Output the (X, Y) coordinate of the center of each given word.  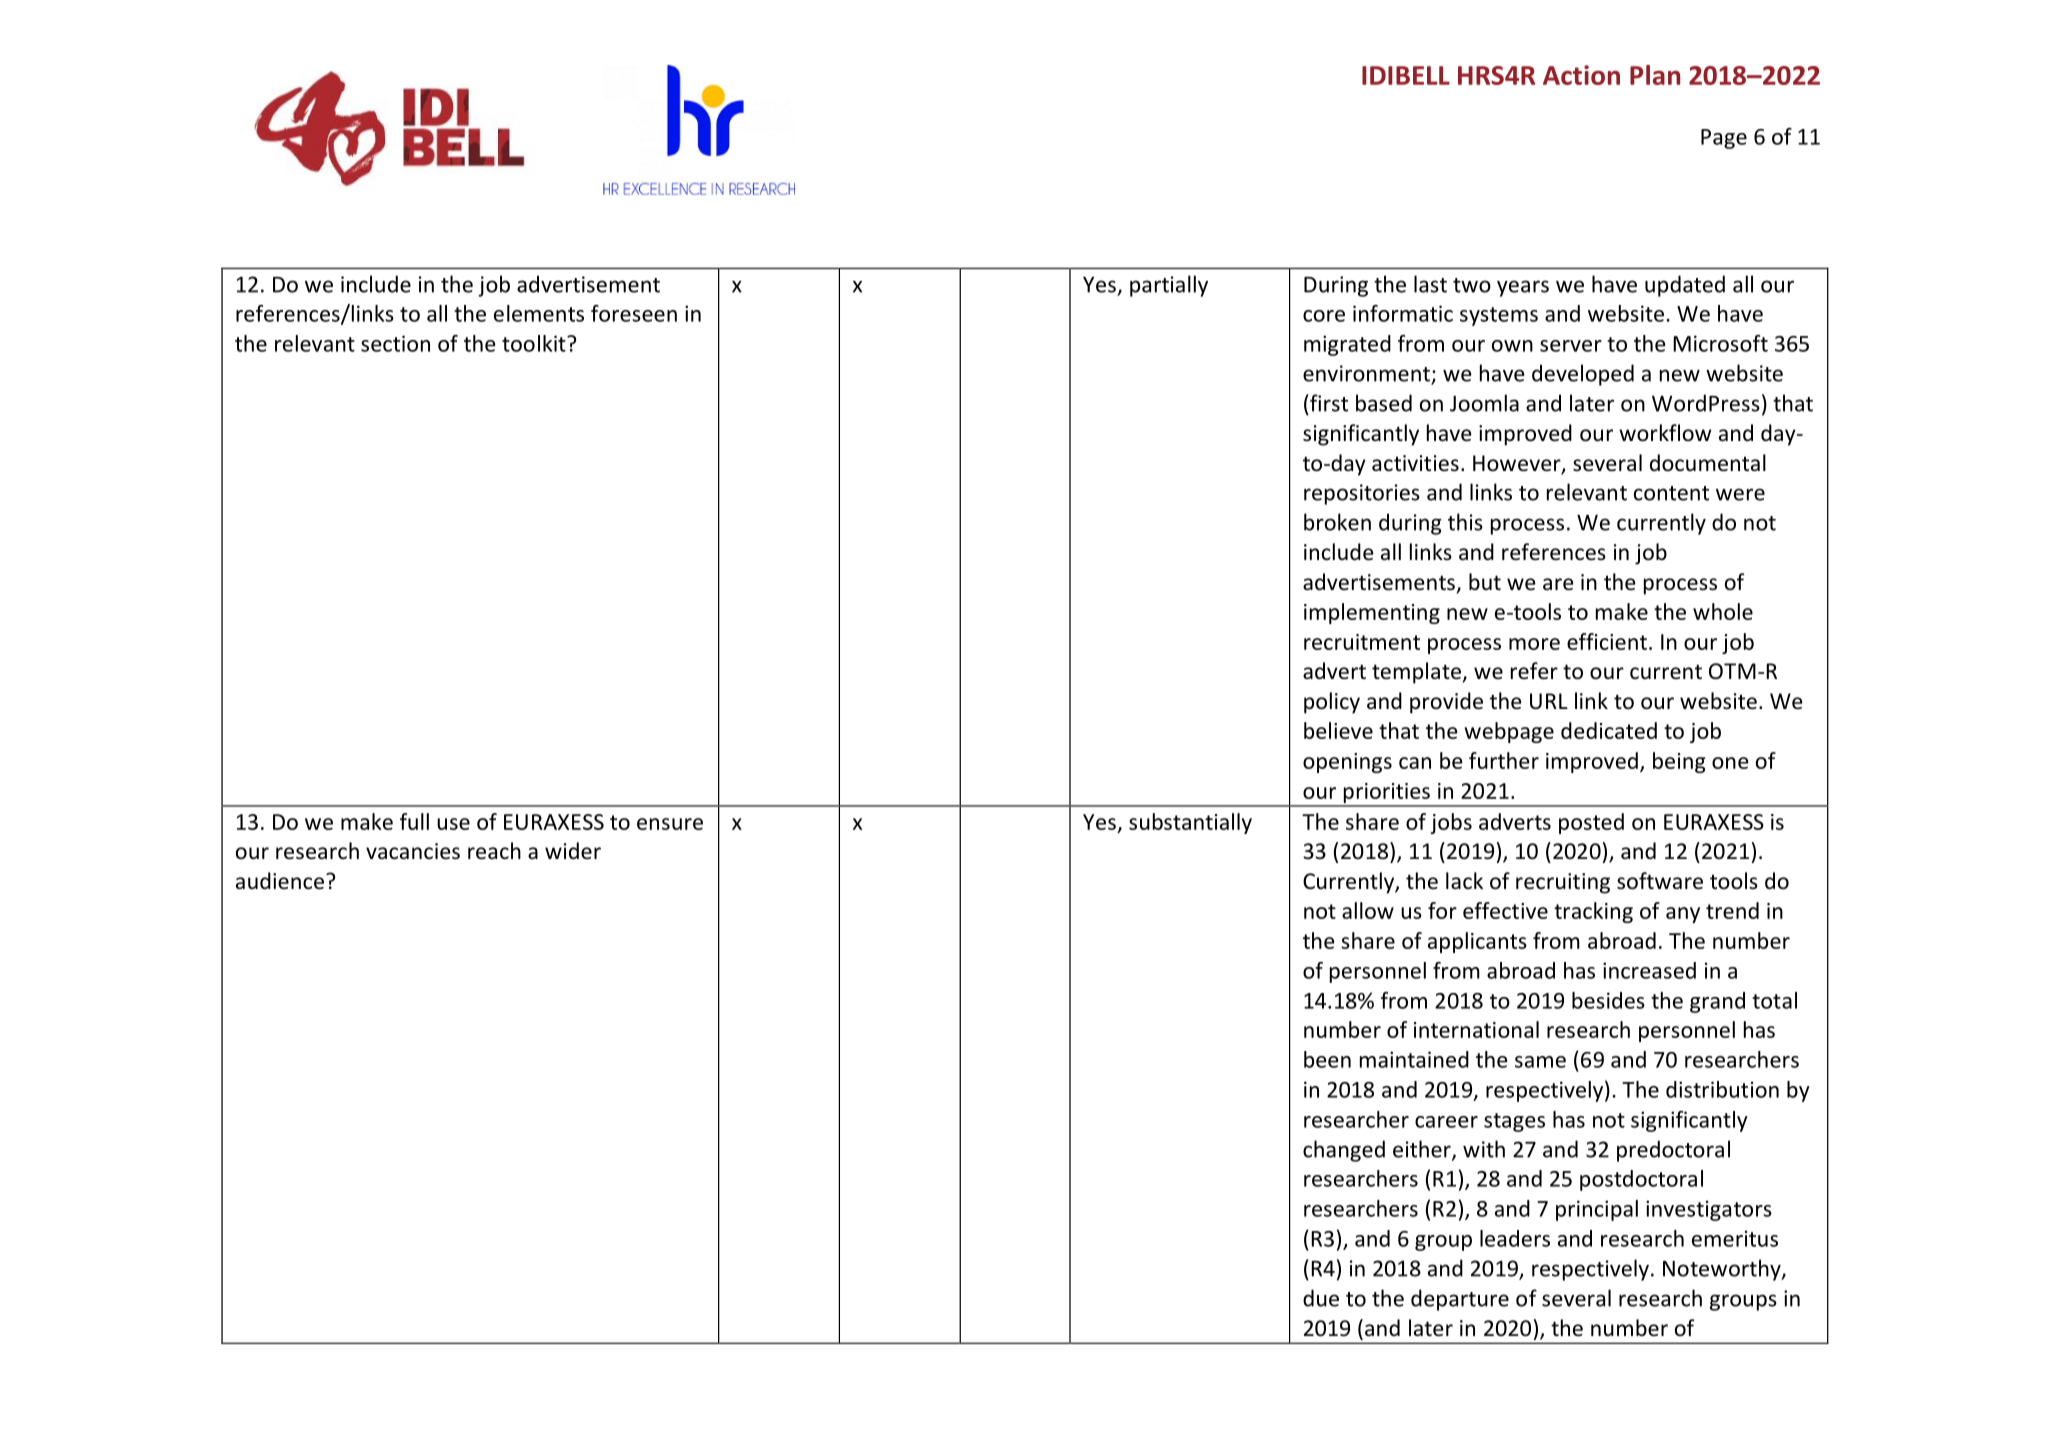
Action (1581, 75)
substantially (1190, 823)
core (1324, 316)
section (395, 343)
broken (1337, 522)
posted (1591, 823)
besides (1608, 1000)
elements (539, 313)
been (1327, 1059)
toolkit (535, 343)
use (453, 824)
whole (1723, 611)
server (1571, 346)
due (1321, 1298)
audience (280, 881)
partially (1169, 286)
